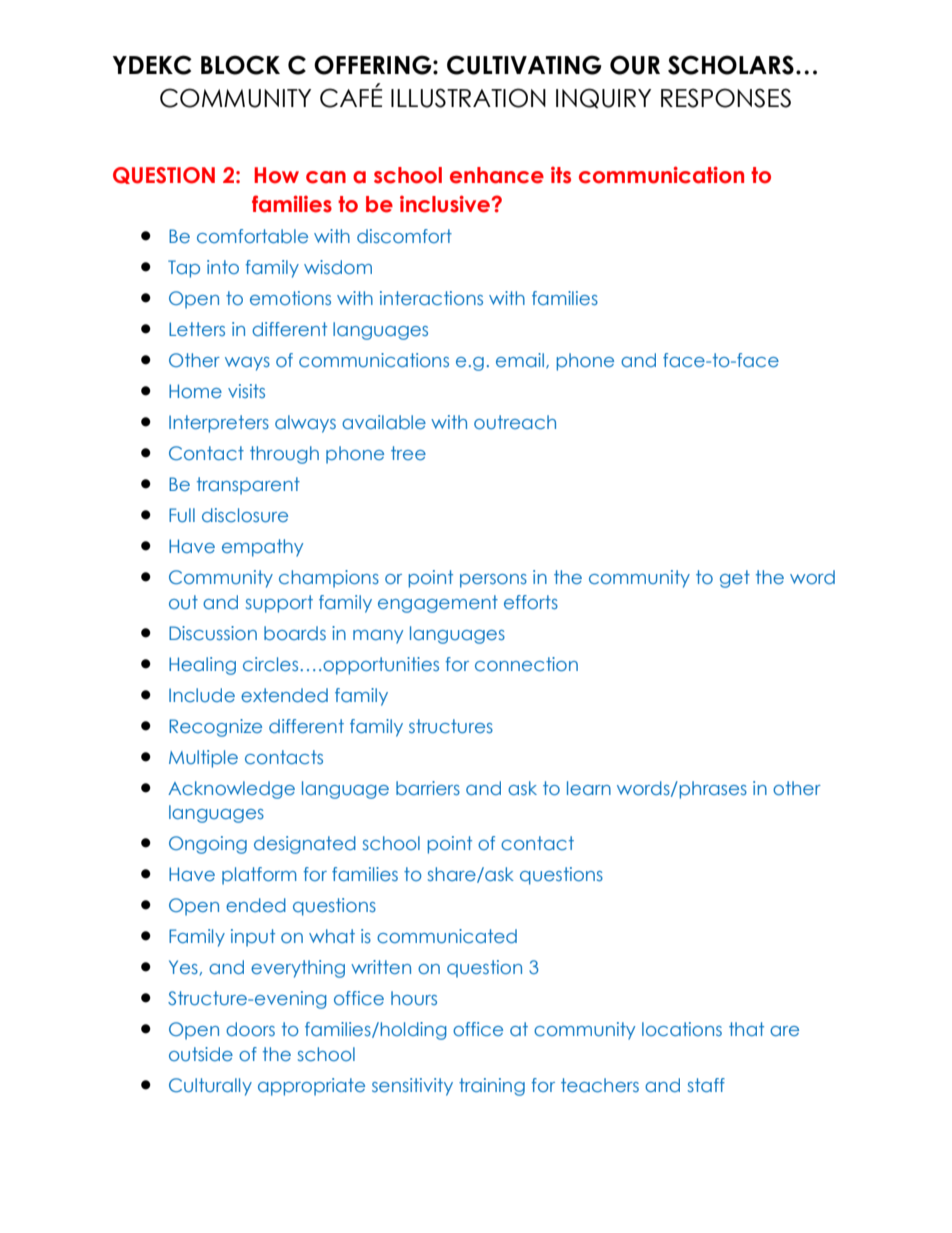  I want to click on empathy, so click(262, 548).
